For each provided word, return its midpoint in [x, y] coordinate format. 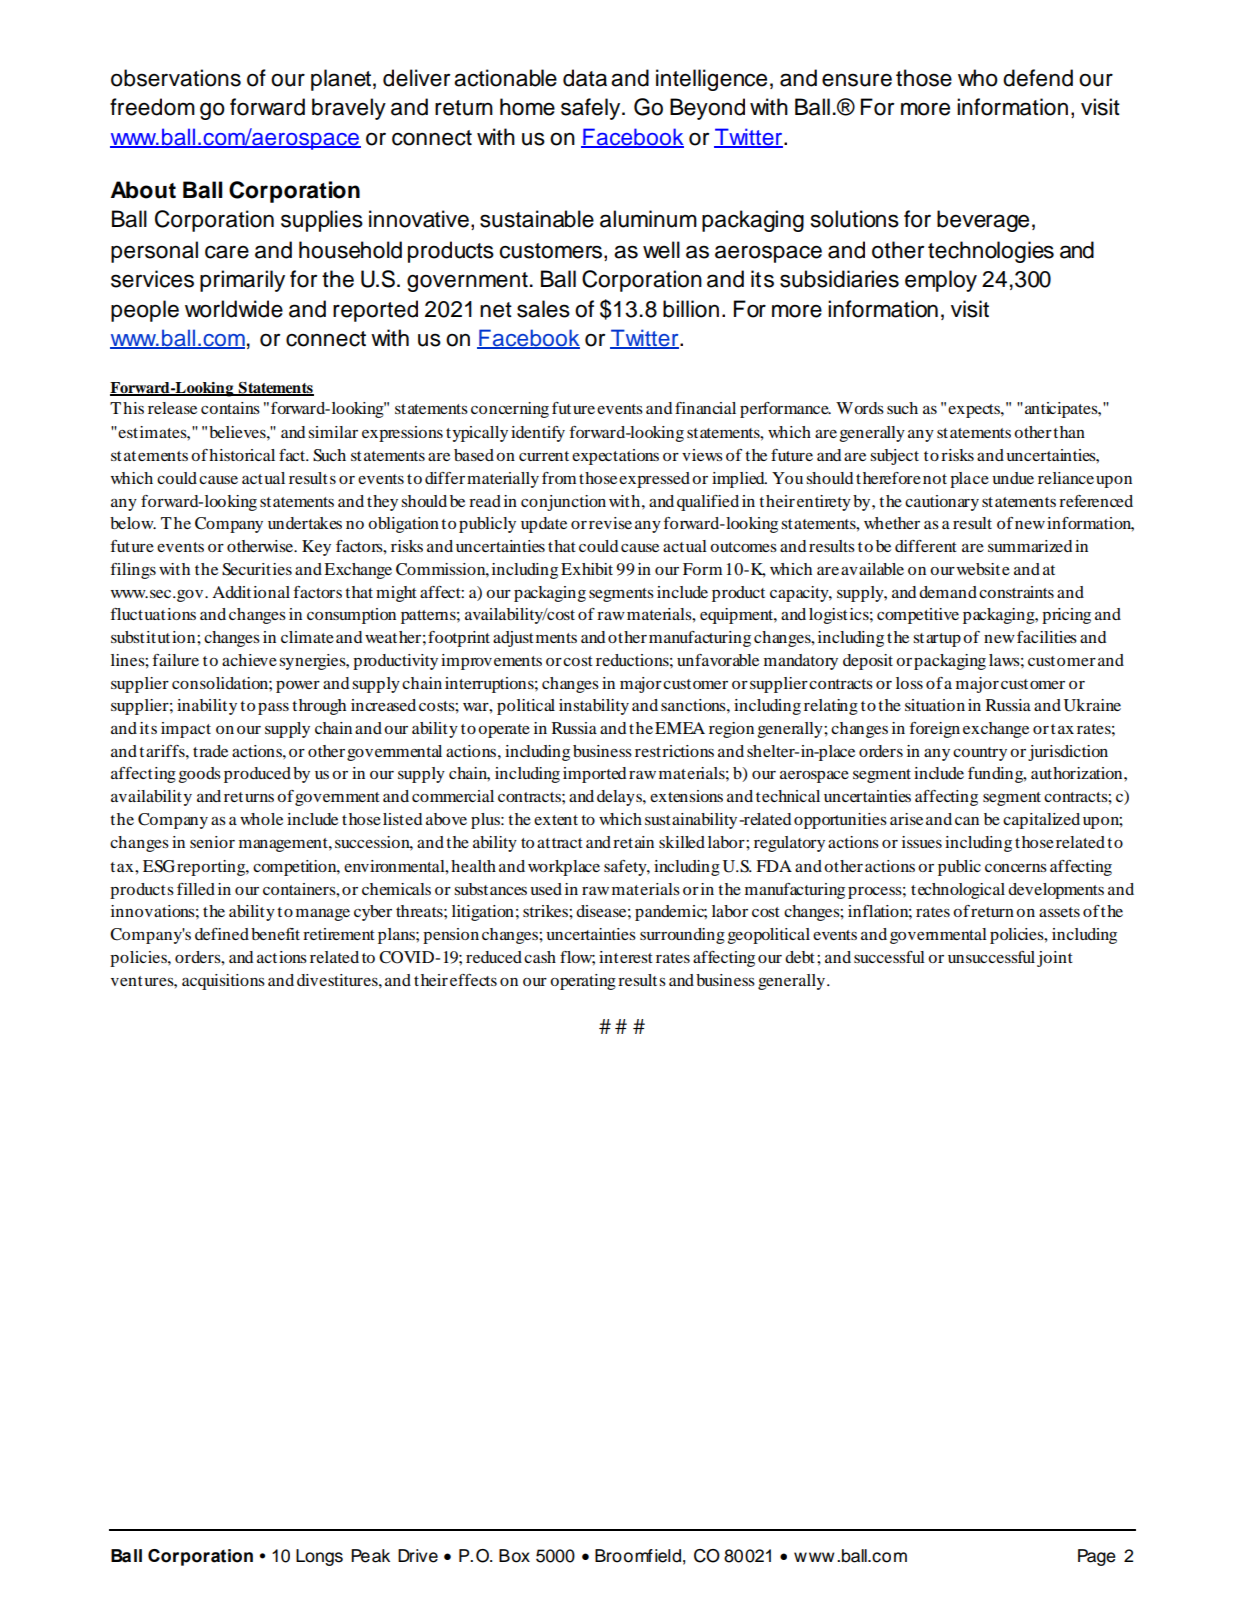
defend [1038, 78]
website [983, 569]
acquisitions [223, 982]
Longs [319, 1557]
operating [583, 982]
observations [176, 78]
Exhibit [587, 569]
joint [1055, 959]
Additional [251, 592]
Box [514, 1556]
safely [592, 109]
